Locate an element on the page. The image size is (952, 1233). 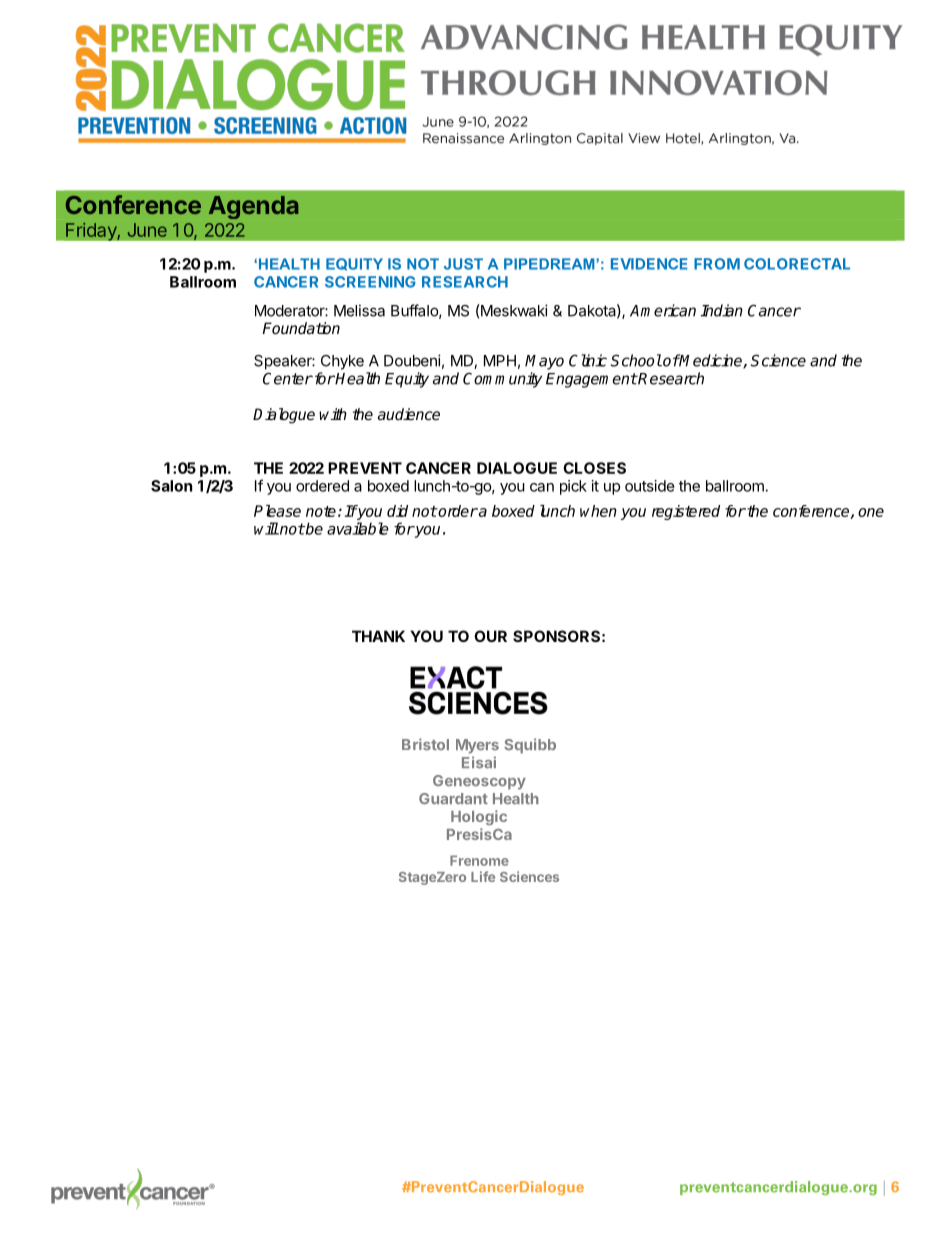
when is located at coordinates (598, 511).
